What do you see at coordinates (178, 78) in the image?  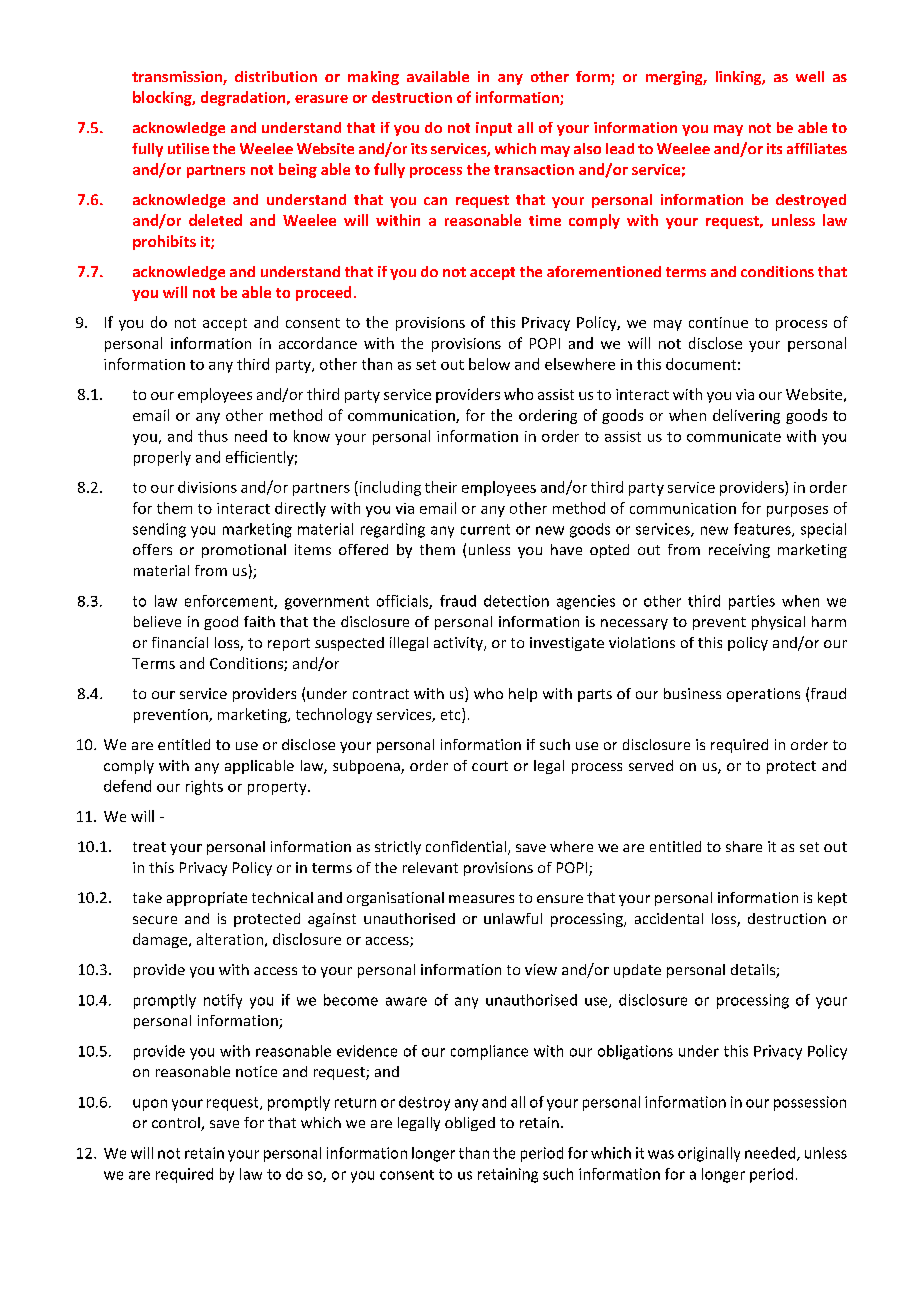 I see `transmission` at bounding box center [178, 78].
